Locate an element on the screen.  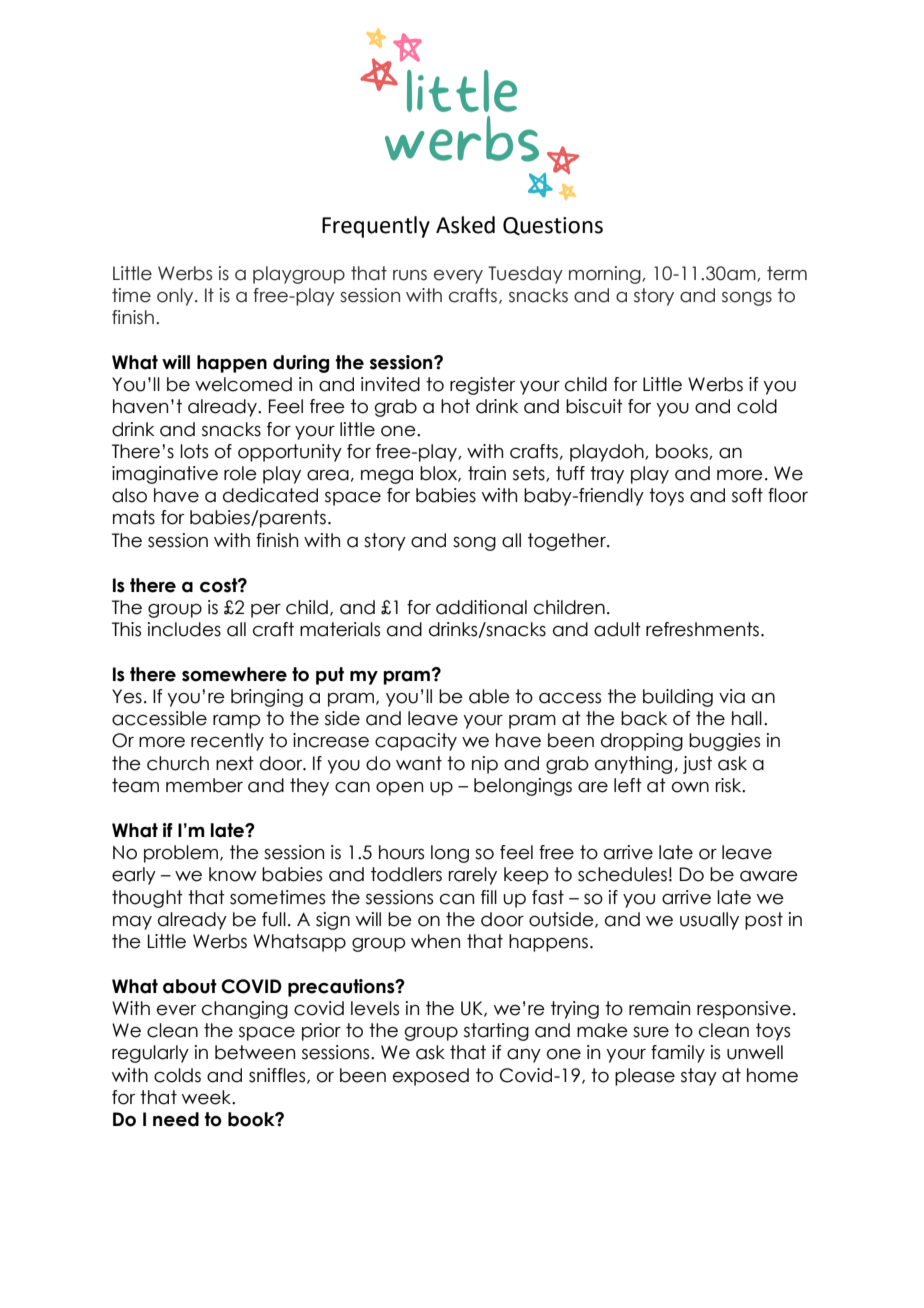
refreshments is located at coordinates (702, 629).
